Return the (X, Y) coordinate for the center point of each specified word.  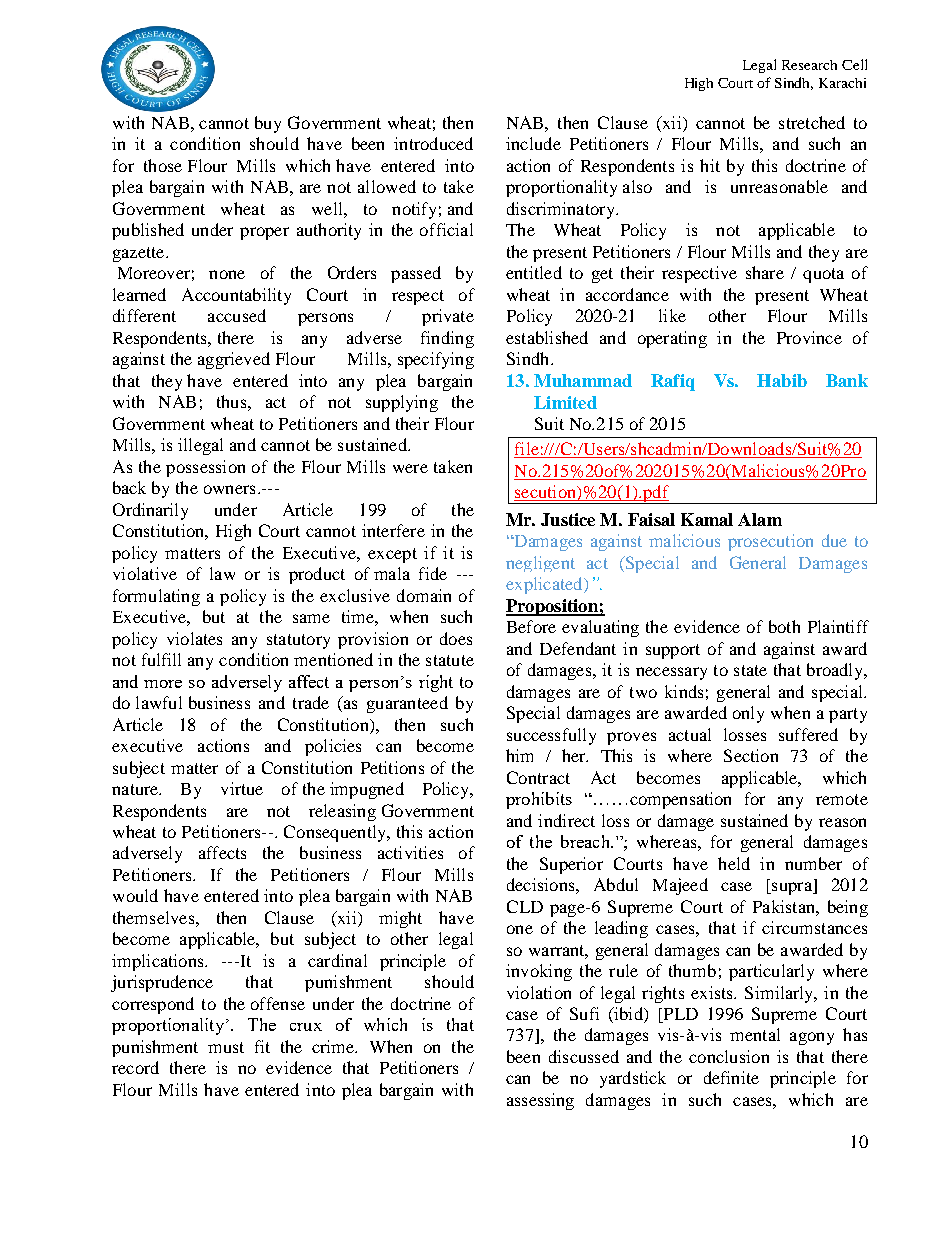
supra (792, 888)
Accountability (236, 296)
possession (205, 468)
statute (450, 660)
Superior (571, 865)
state (750, 670)
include (533, 143)
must (226, 1047)
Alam (760, 519)
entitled (534, 272)
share (765, 272)
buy (268, 124)
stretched (812, 122)
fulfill (161, 659)
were (410, 468)
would (135, 895)
